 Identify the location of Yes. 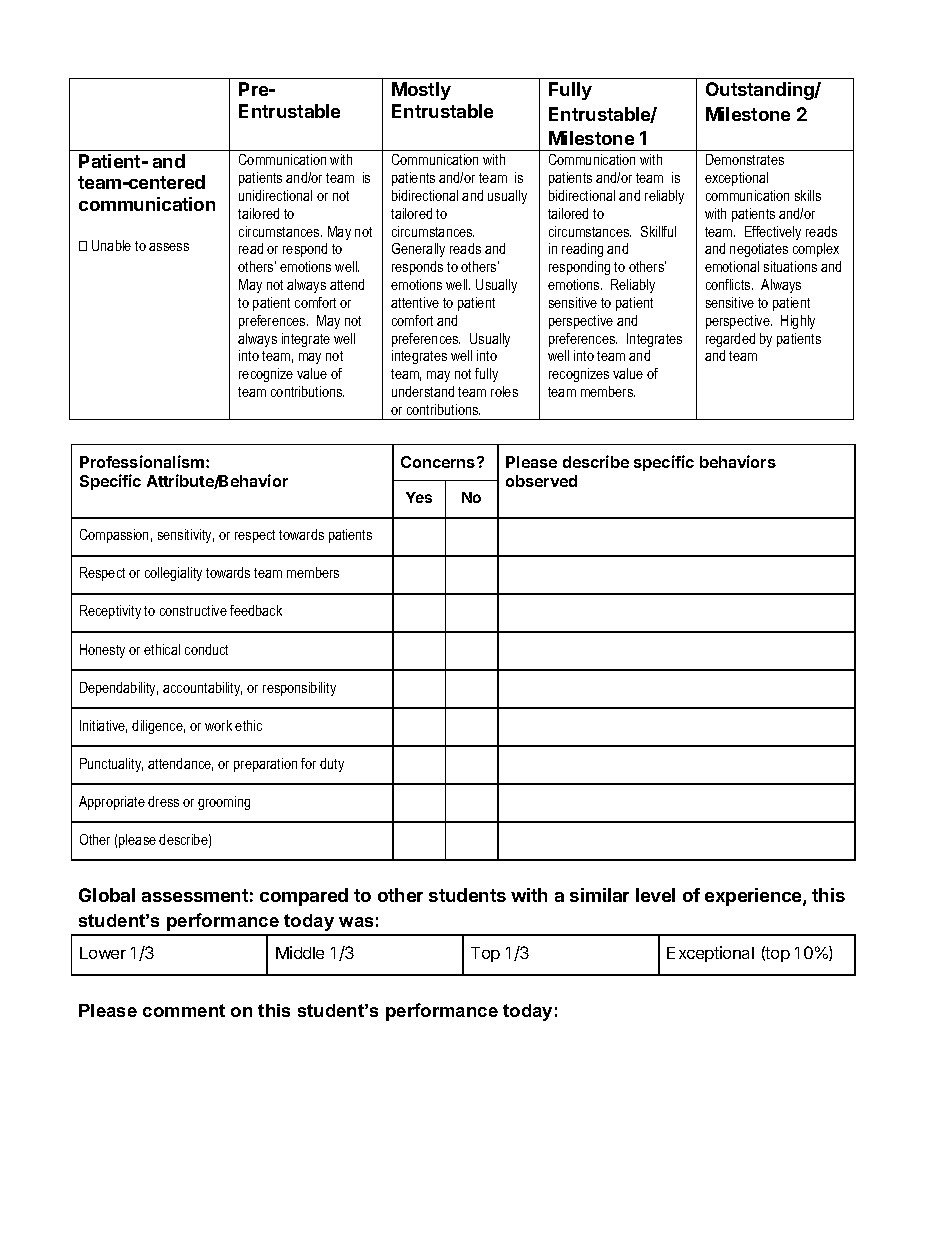
(419, 497).
